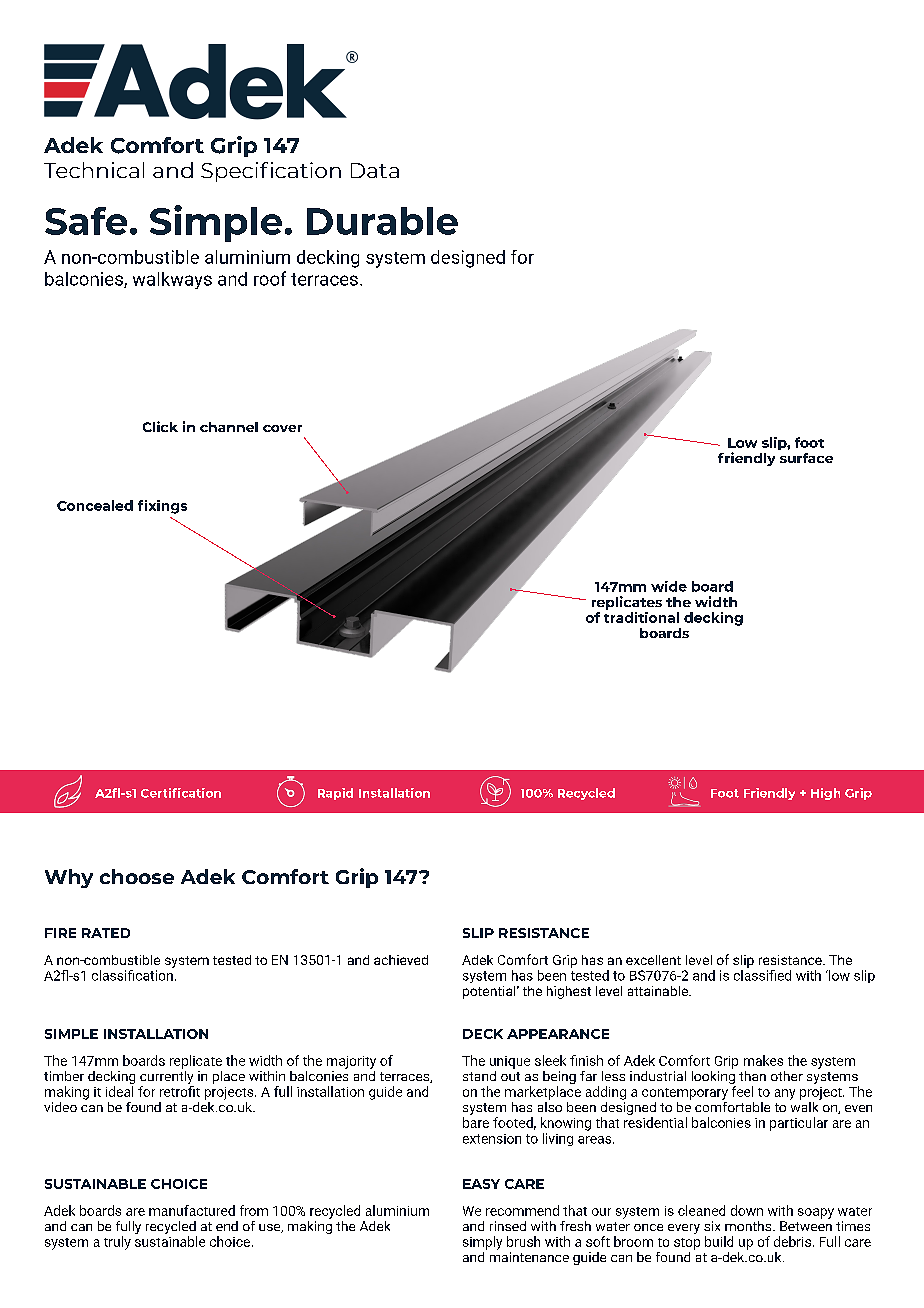  I want to click on Rapid, so click(335, 794).
